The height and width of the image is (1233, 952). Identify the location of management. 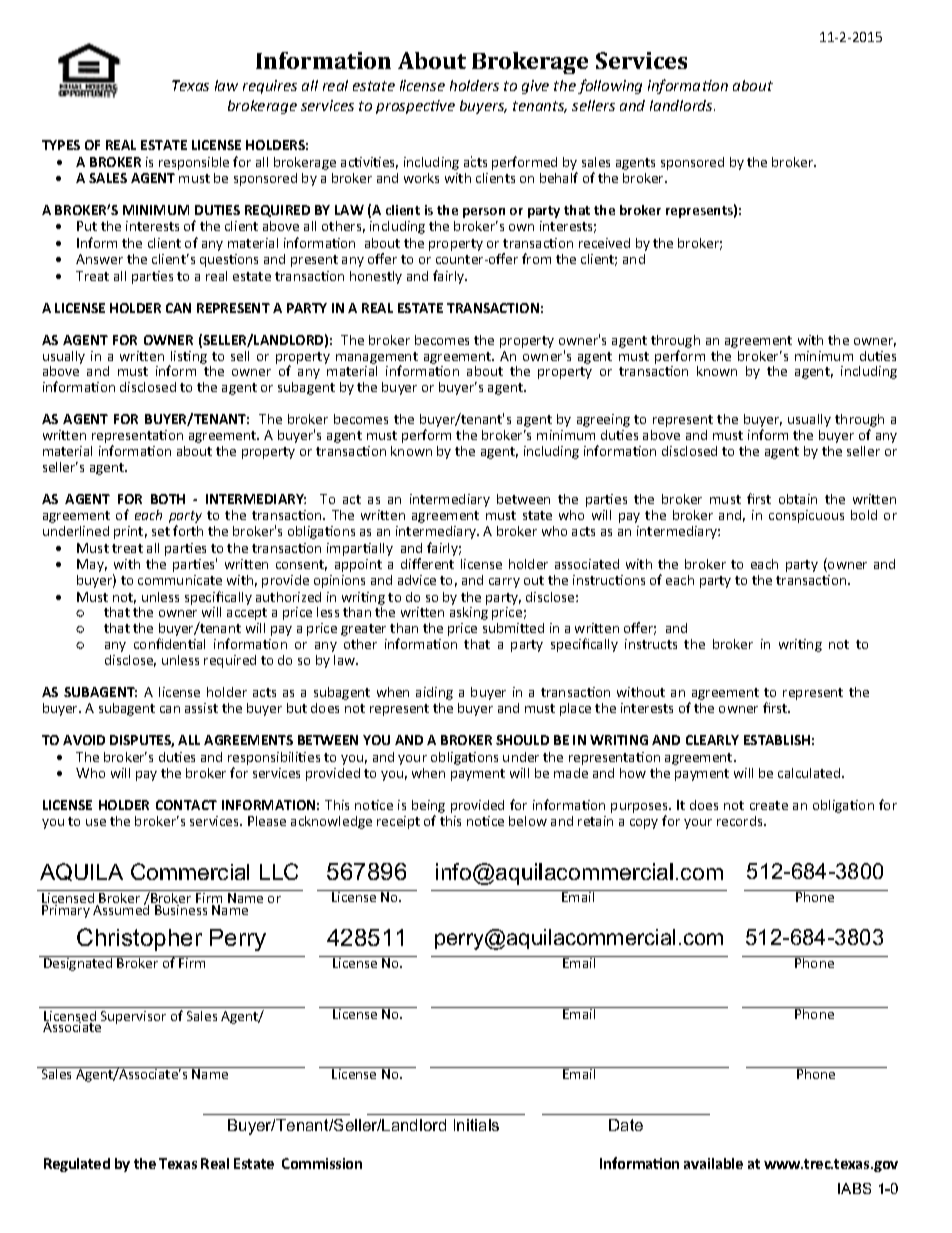
(377, 359).
